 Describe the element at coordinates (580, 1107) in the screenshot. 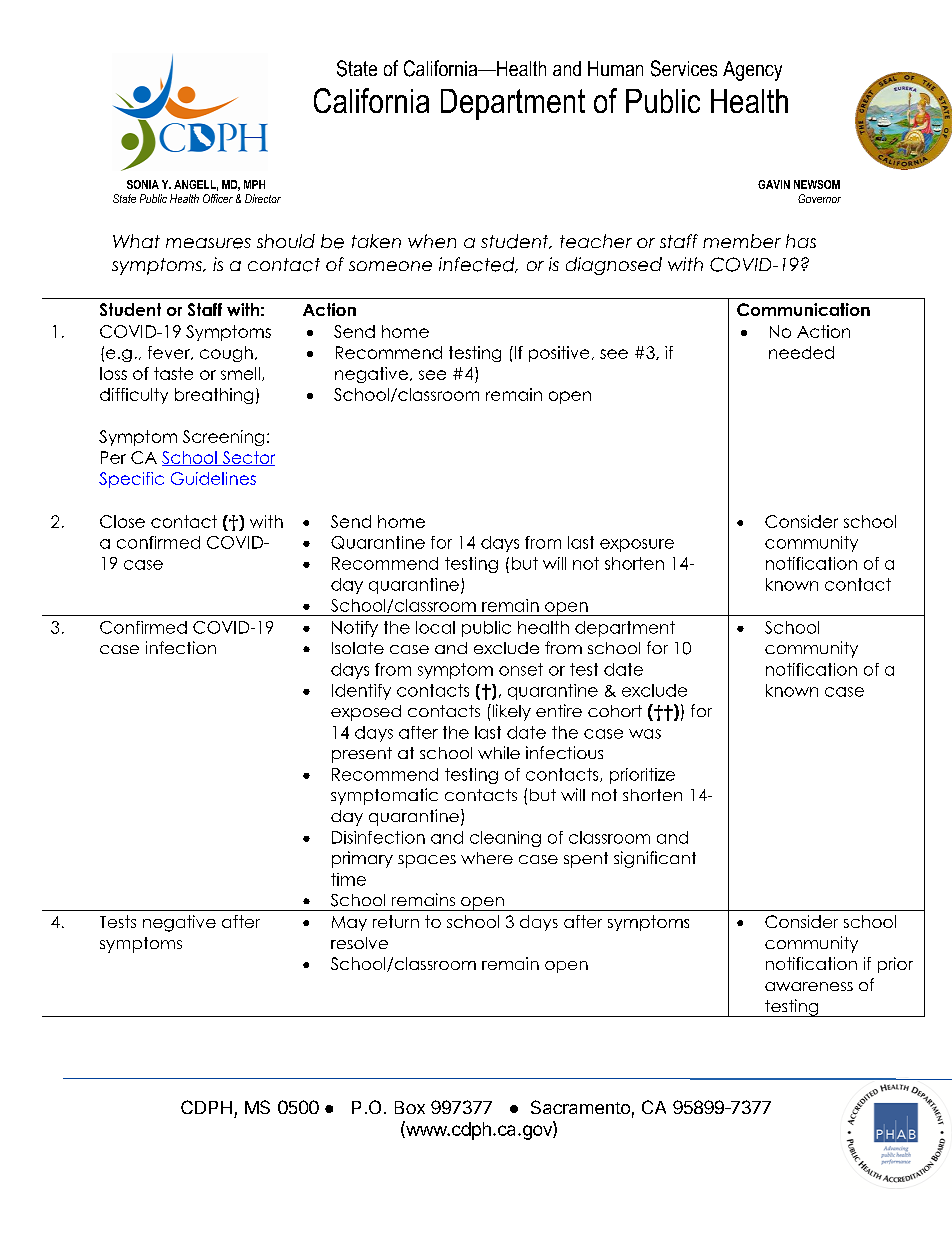

I see `Sacramento` at that location.
